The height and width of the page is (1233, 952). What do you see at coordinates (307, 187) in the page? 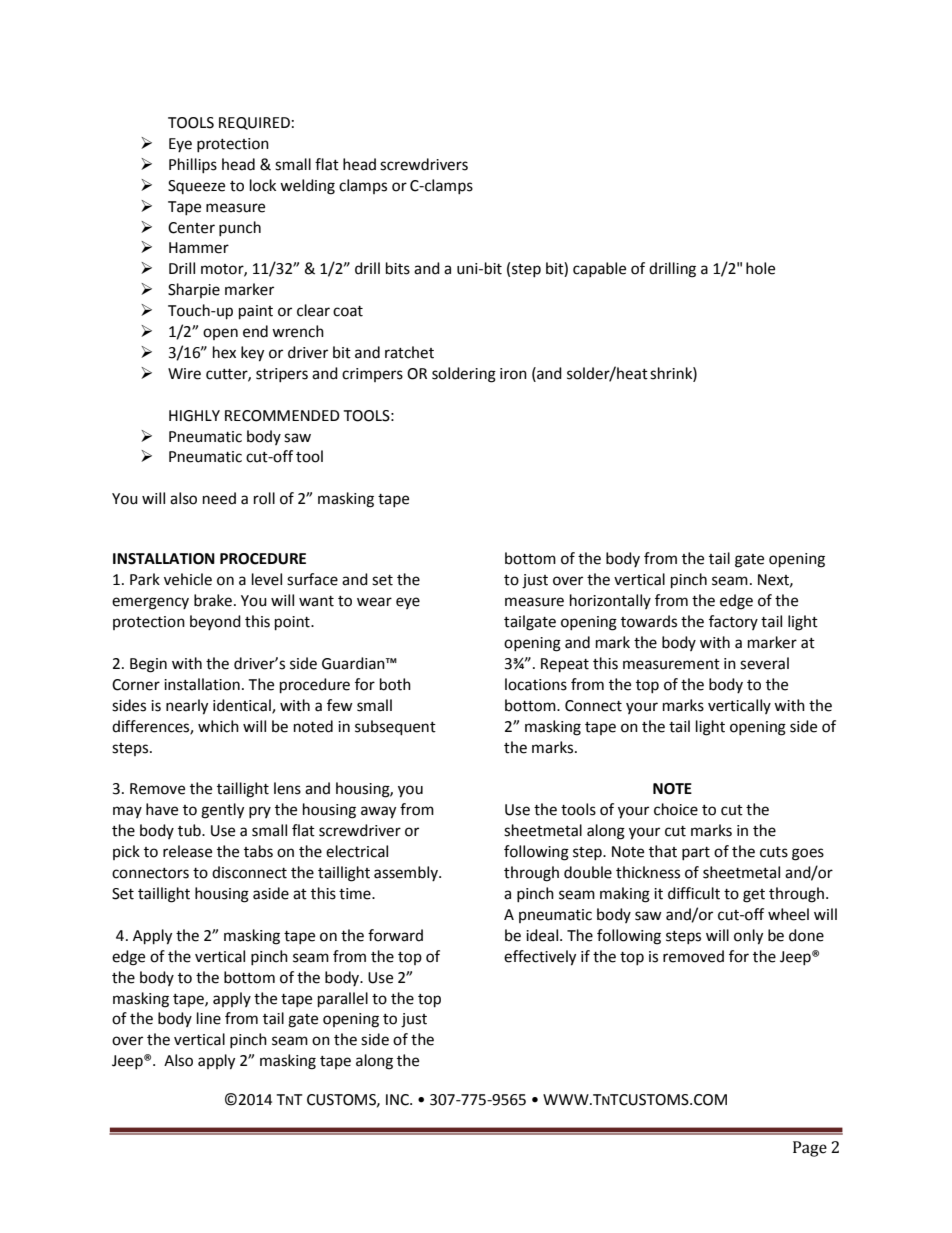
I see `welding` at bounding box center [307, 187].
